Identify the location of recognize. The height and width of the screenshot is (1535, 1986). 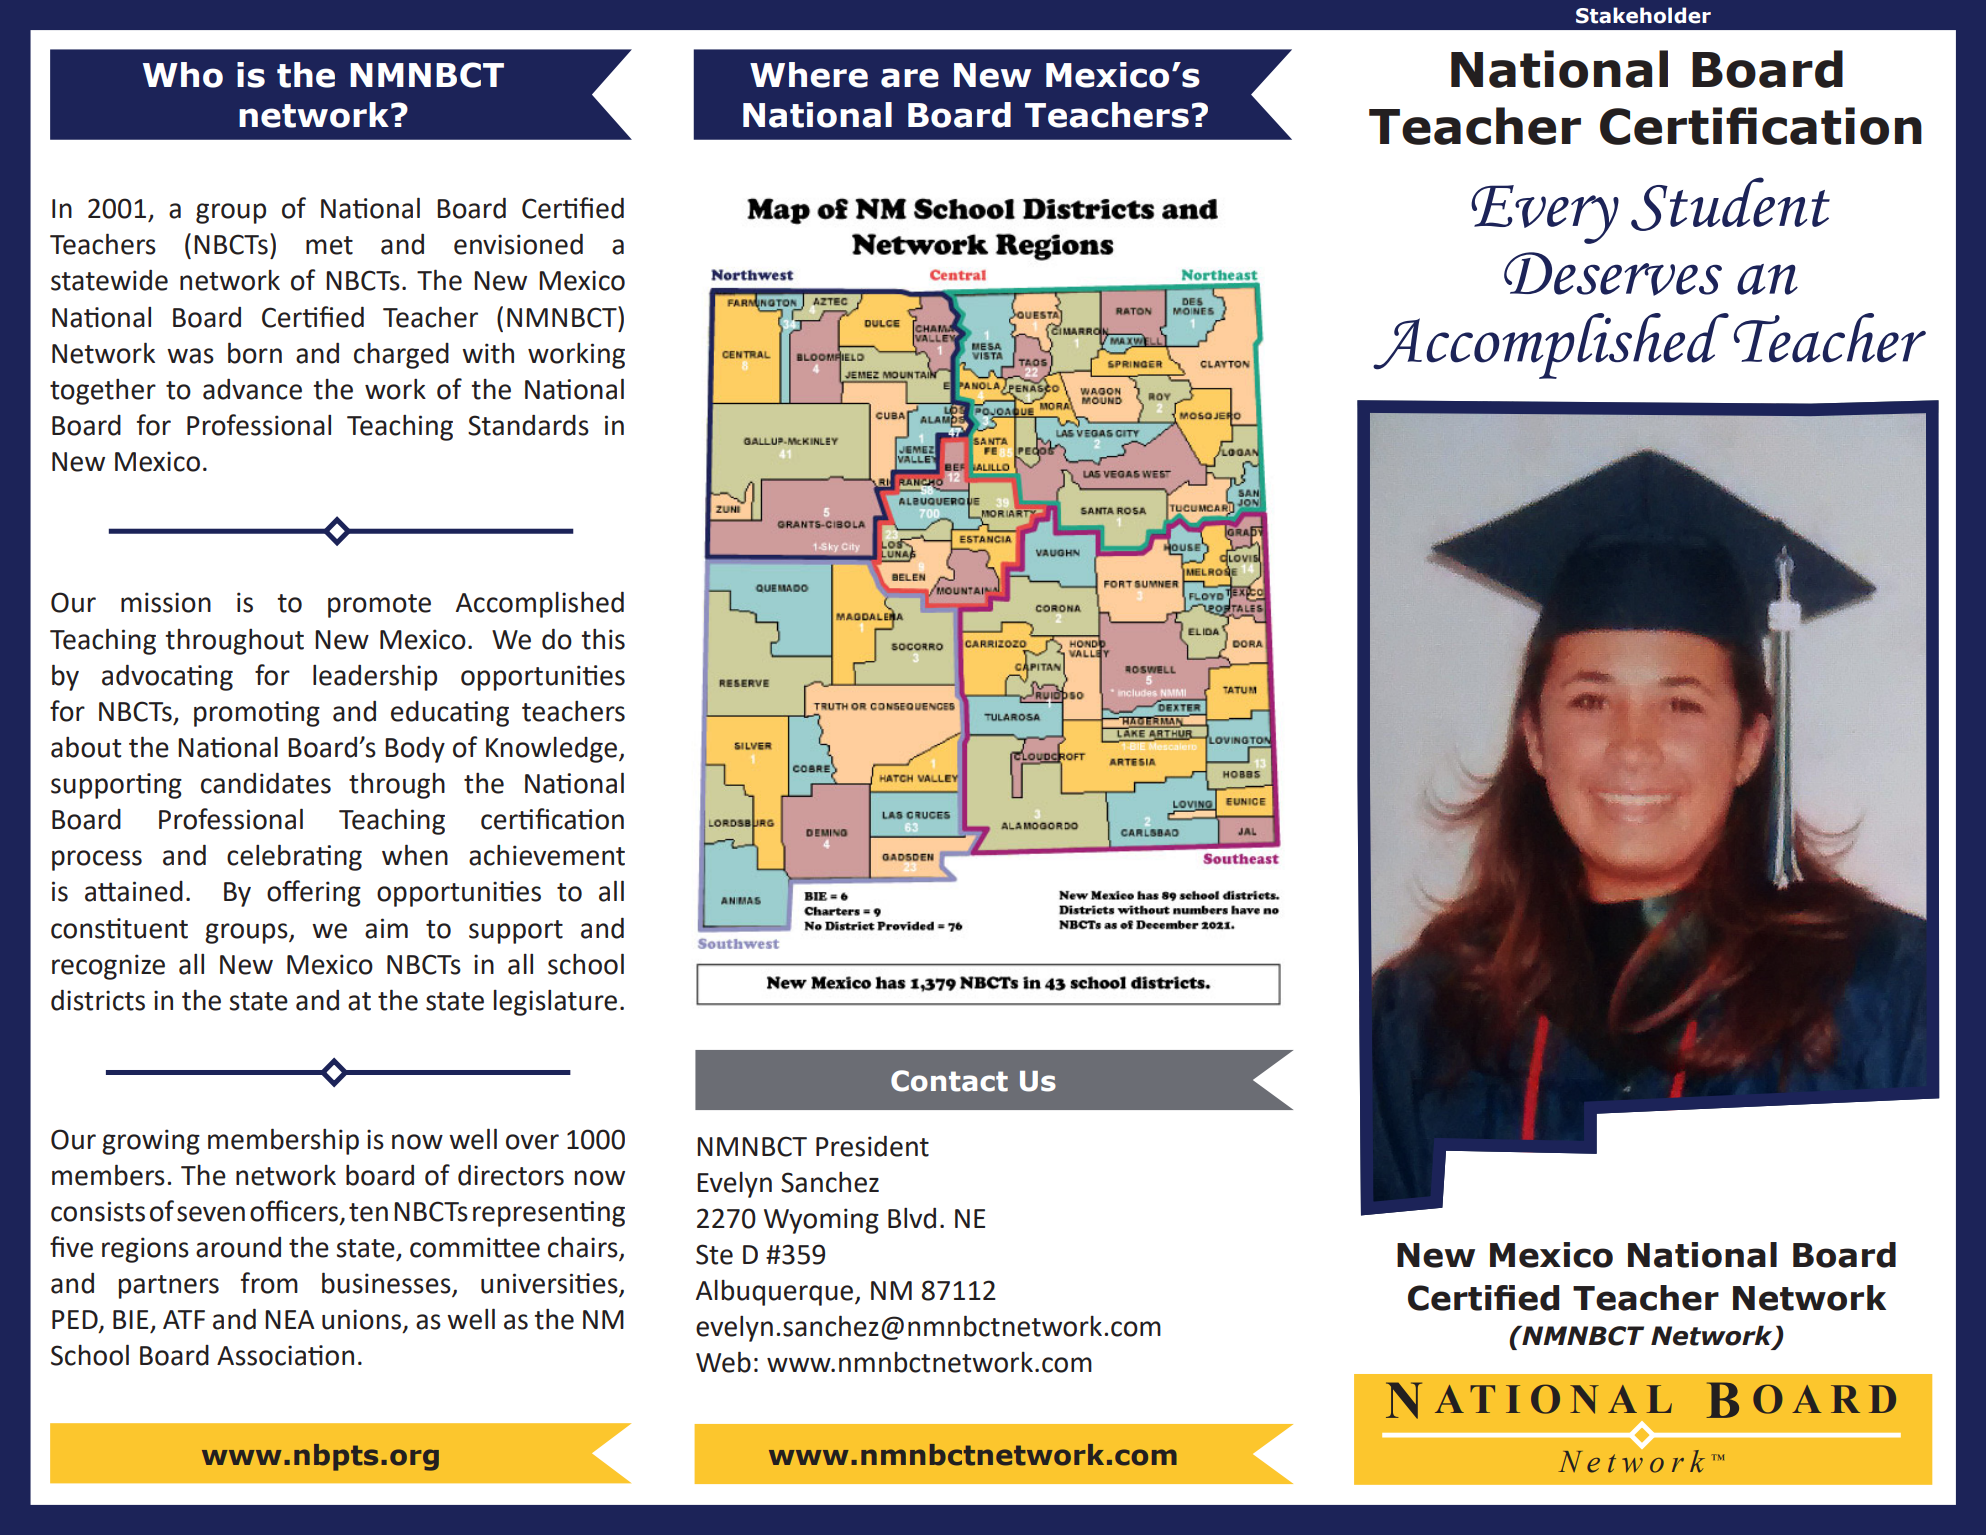
(108, 967).
